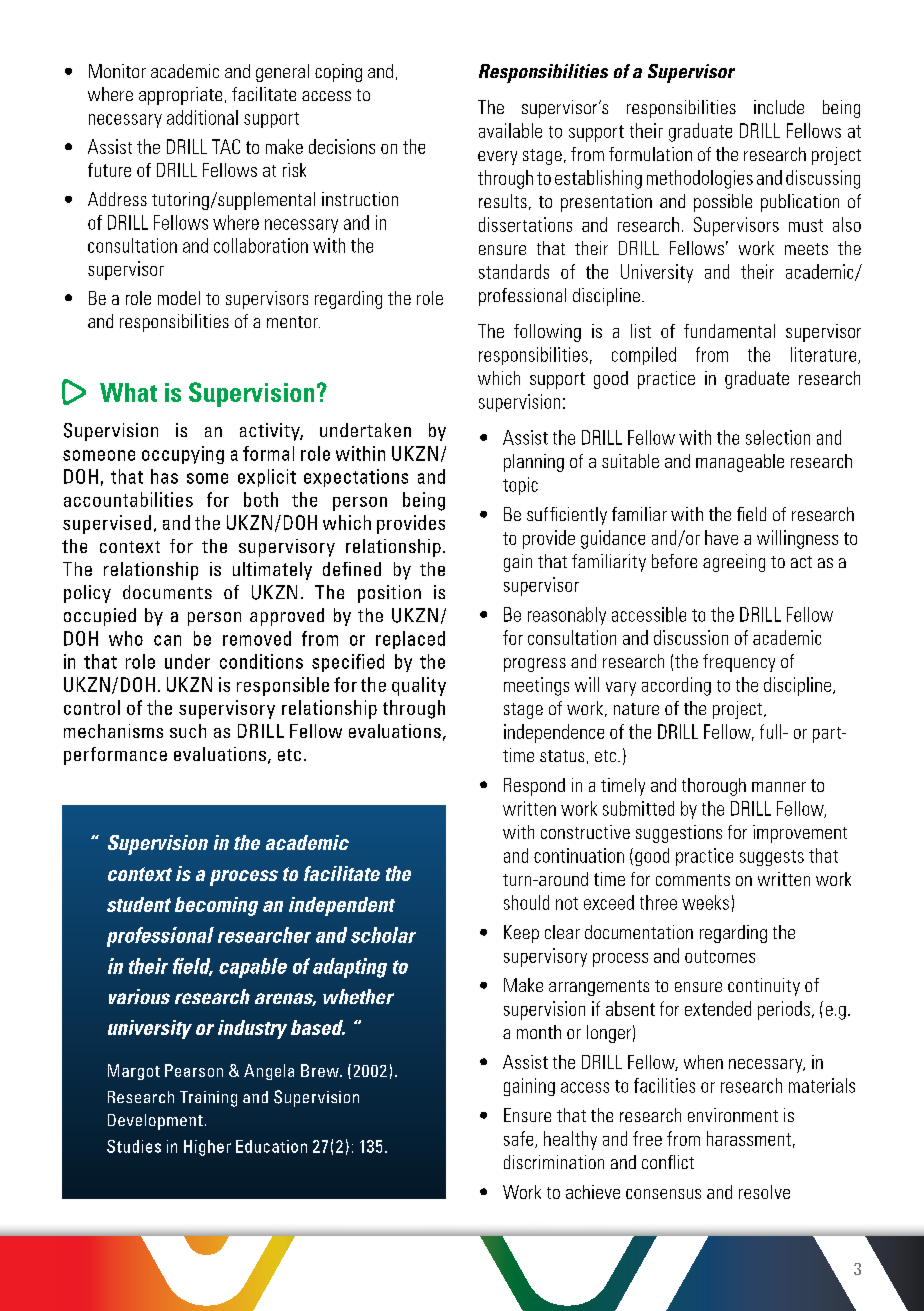  What do you see at coordinates (180, 96) in the screenshot?
I see `appropriate` at bounding box center [180, 96].
